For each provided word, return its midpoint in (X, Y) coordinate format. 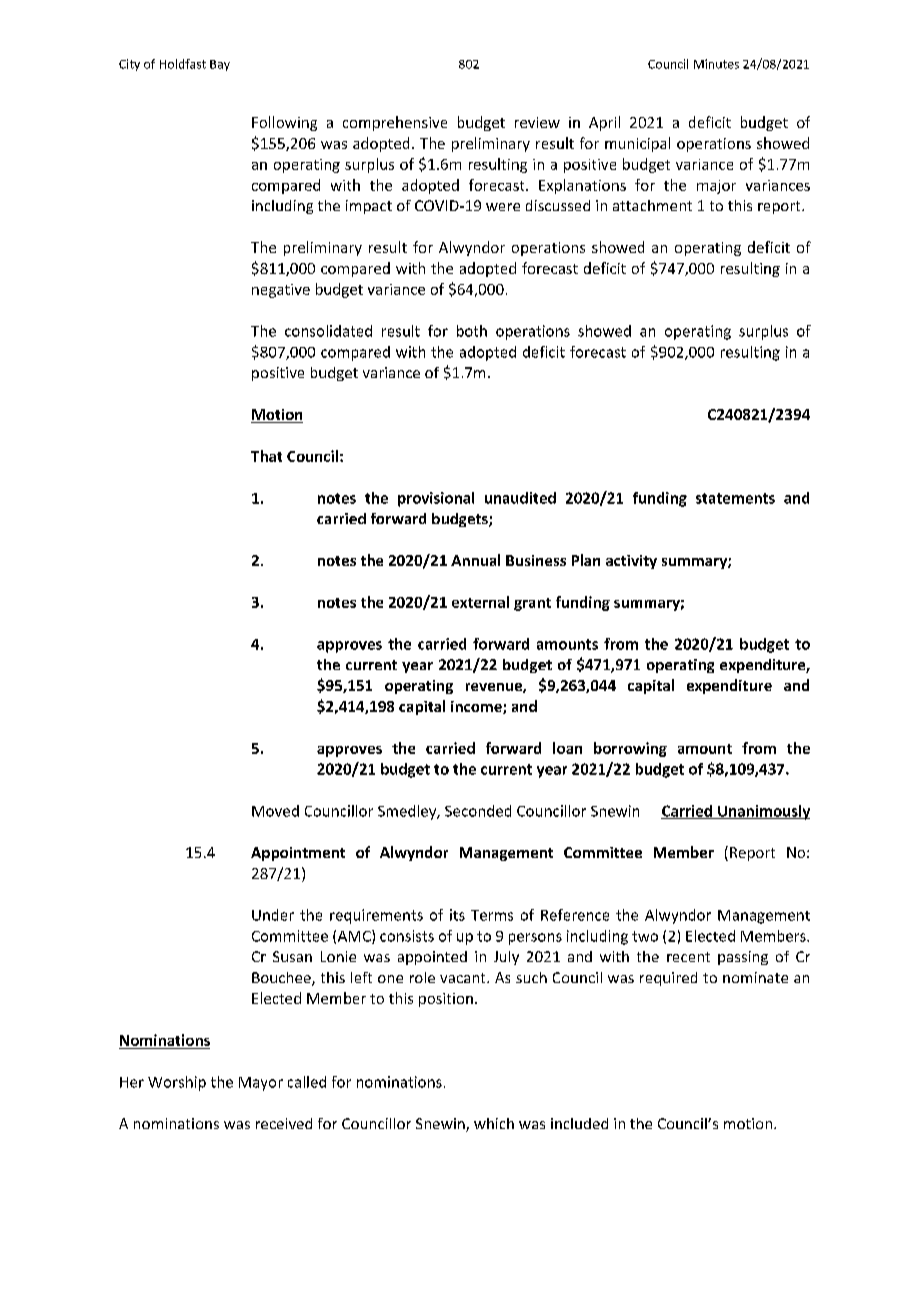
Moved (275, 811)
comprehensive (395, 123)
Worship (177, 1083)
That (266, 456)
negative (281, 291)
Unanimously (763, 812)
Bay (220, 65)
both (472, 331)
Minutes (716, 64)
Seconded (478, 811)
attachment (652, 205)
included (579, 1123)
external (480, 602)
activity (631, 562)
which (494, 1123)
